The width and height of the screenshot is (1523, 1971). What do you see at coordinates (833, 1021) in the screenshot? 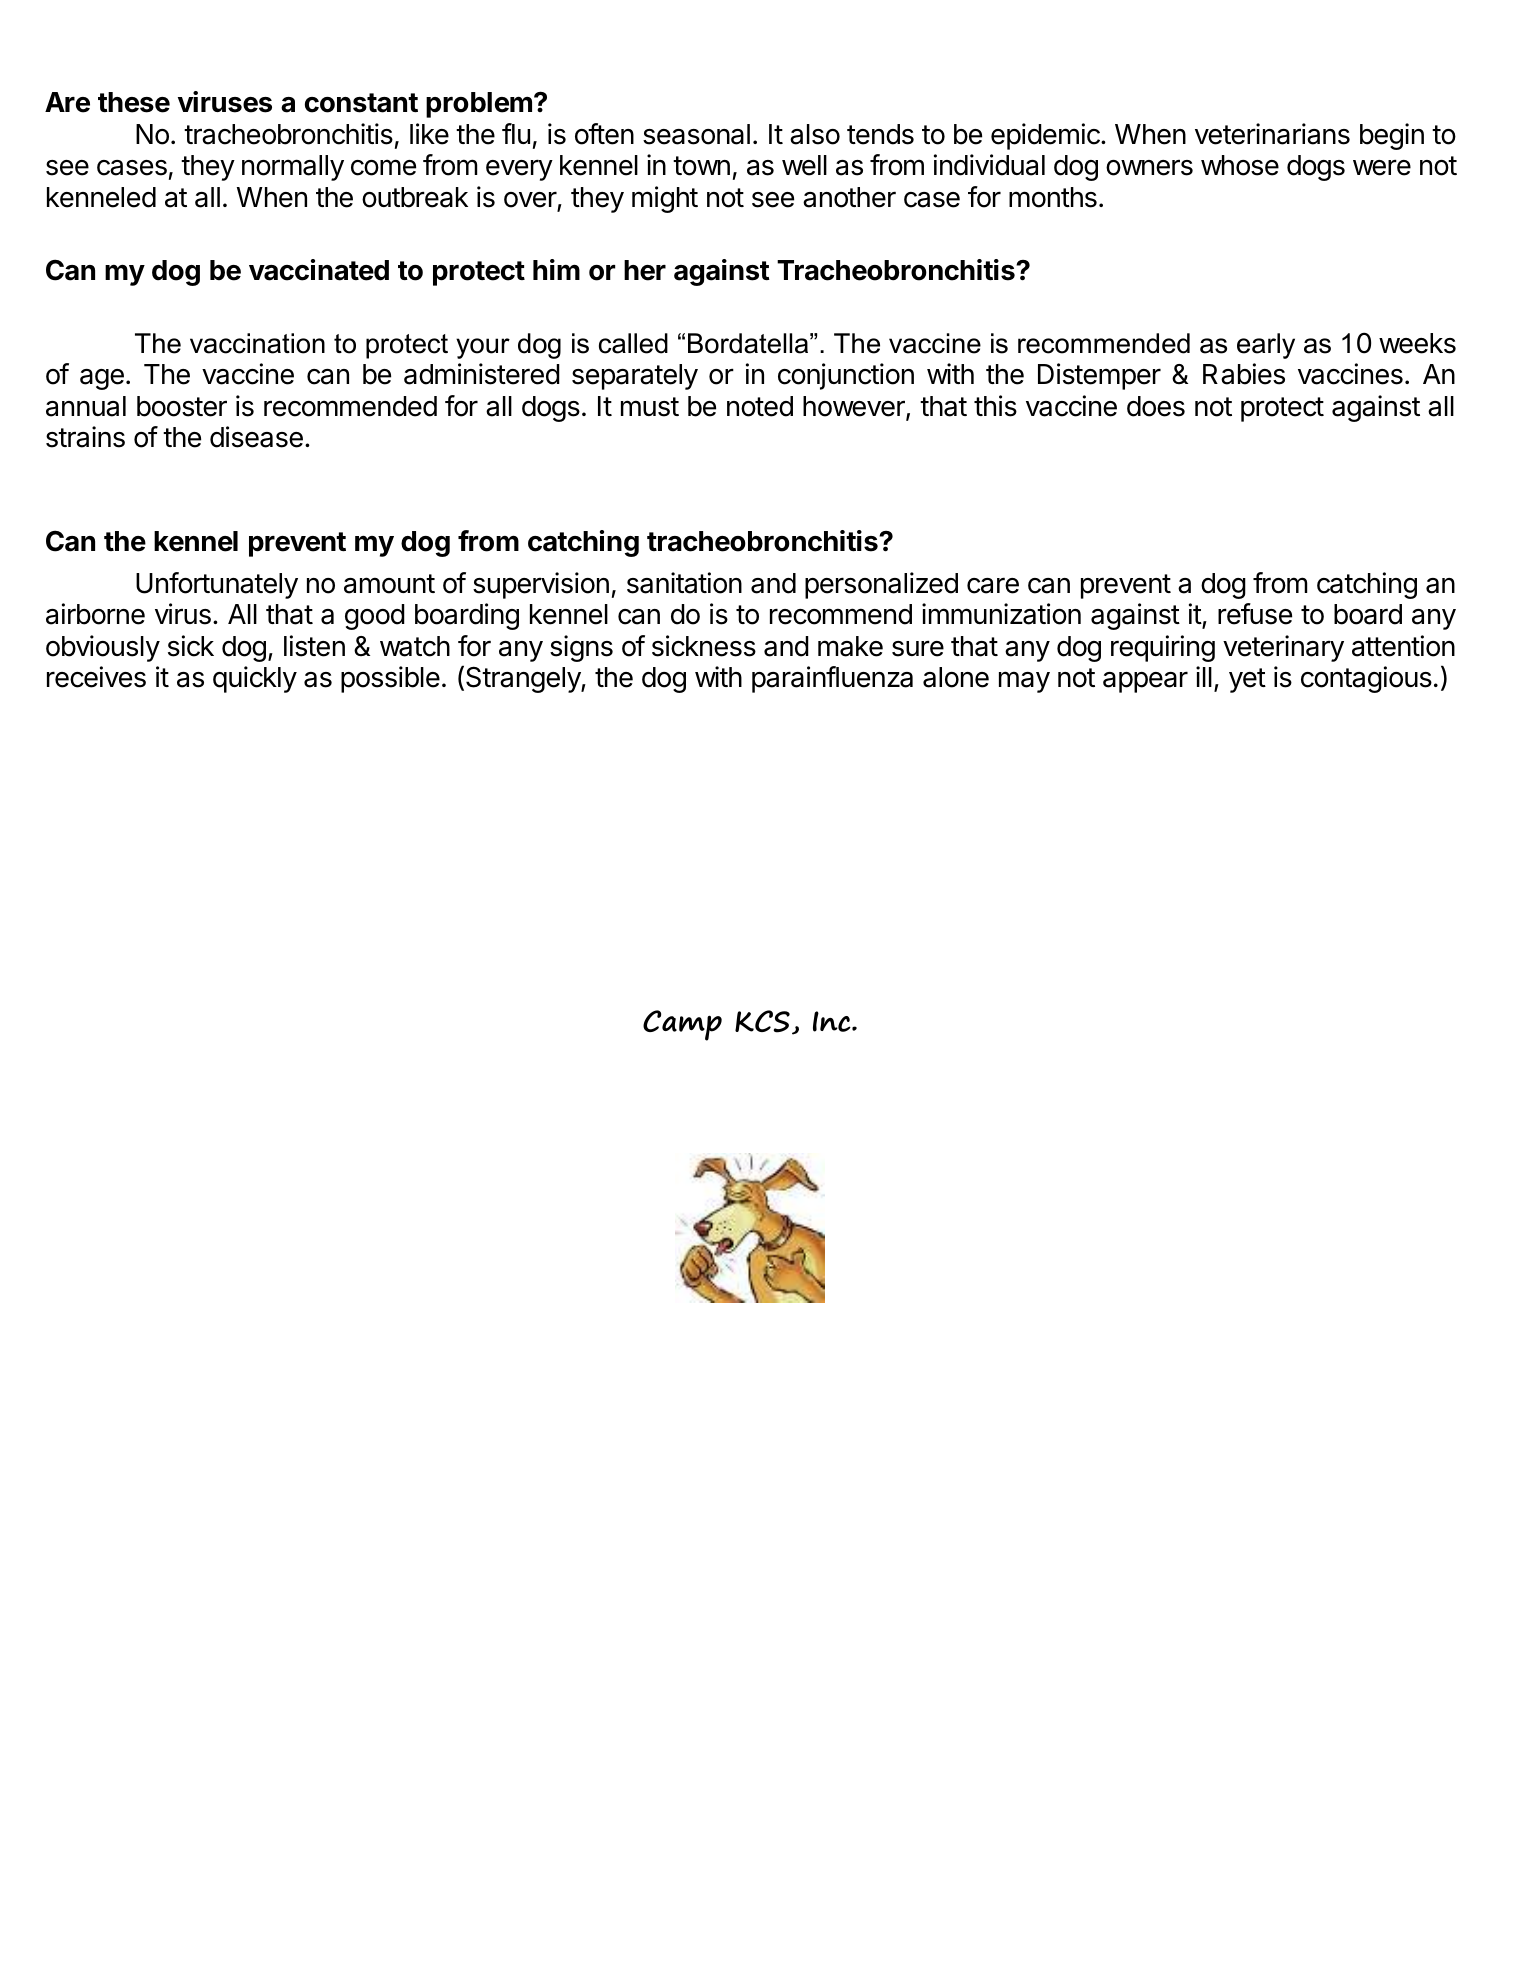
I see `Inc` at bounding box center [833, 1021].
